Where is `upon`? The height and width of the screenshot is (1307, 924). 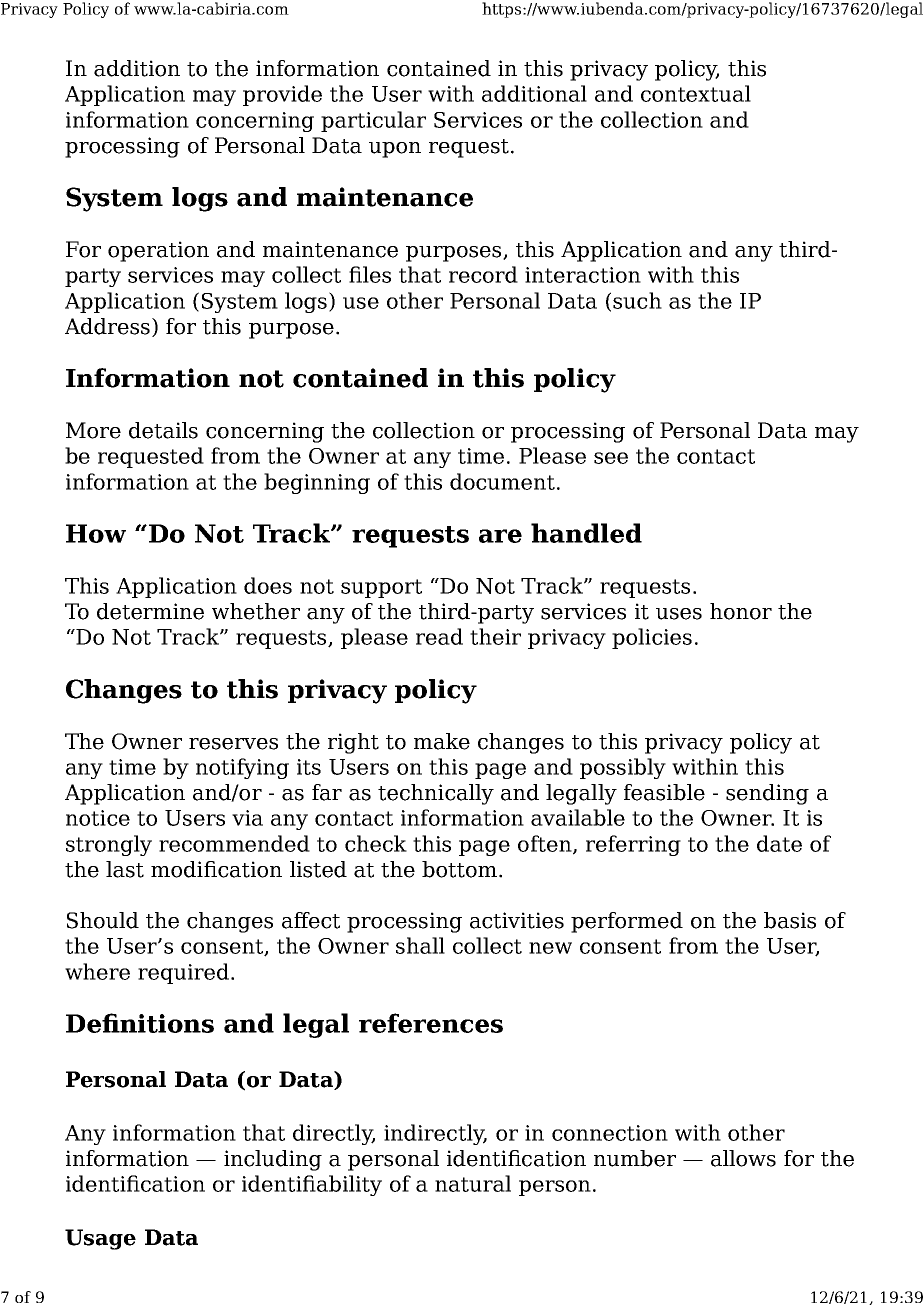 upon is located at coordinates (395, 150).
